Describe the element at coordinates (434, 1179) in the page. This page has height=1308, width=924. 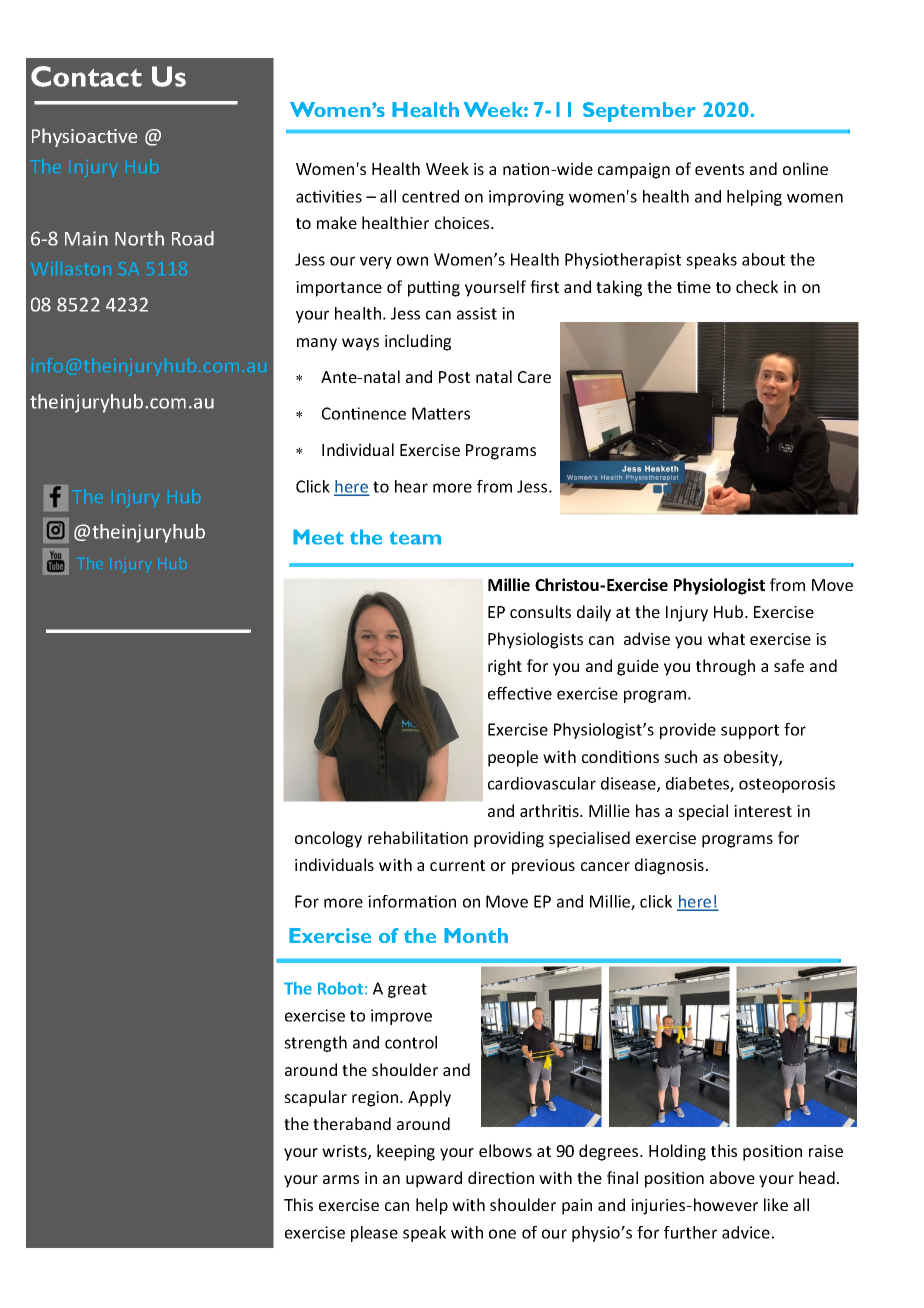
I see `upward` at that location.
